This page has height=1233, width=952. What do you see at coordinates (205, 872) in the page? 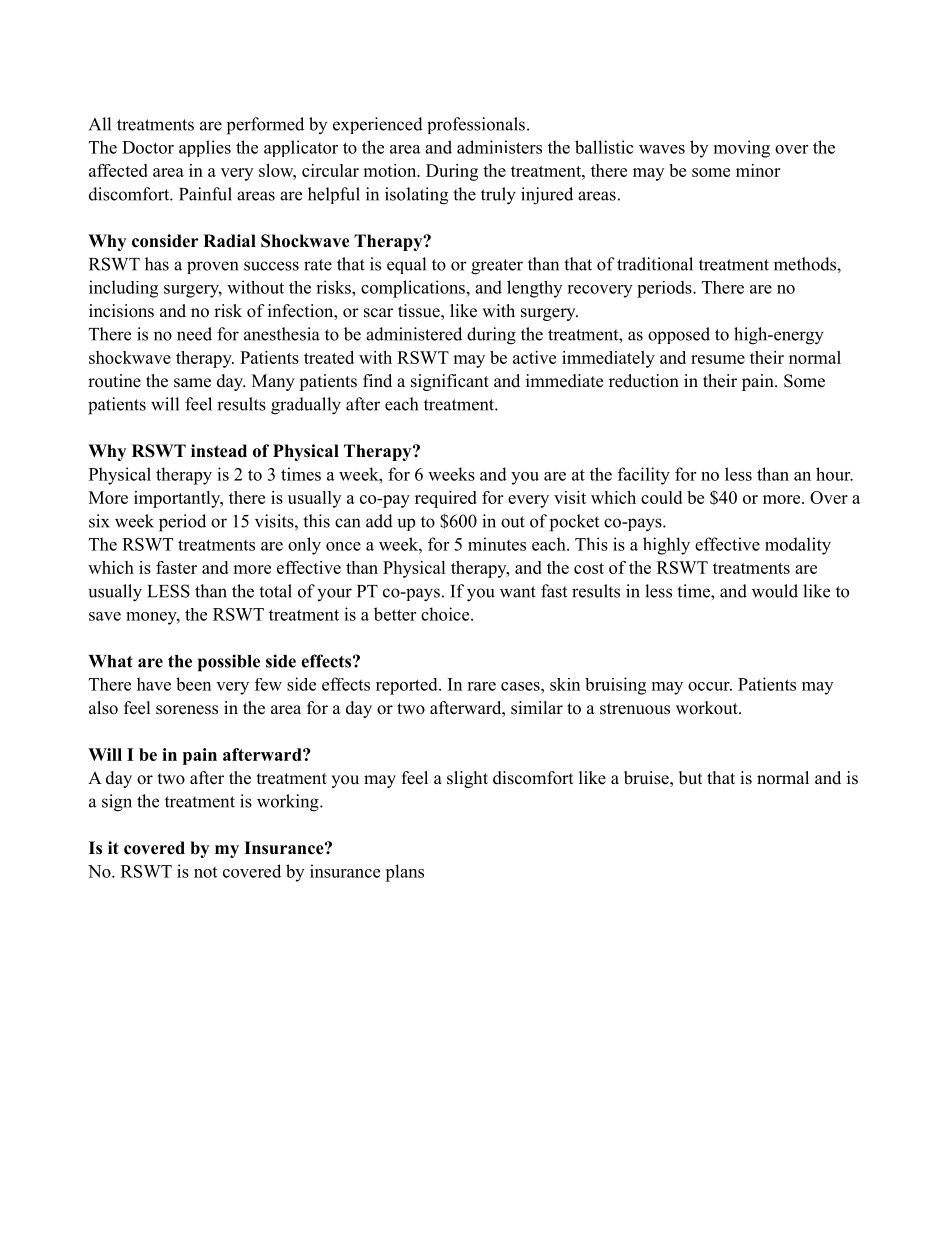
I see `not` at bounding box center [205, 872].
